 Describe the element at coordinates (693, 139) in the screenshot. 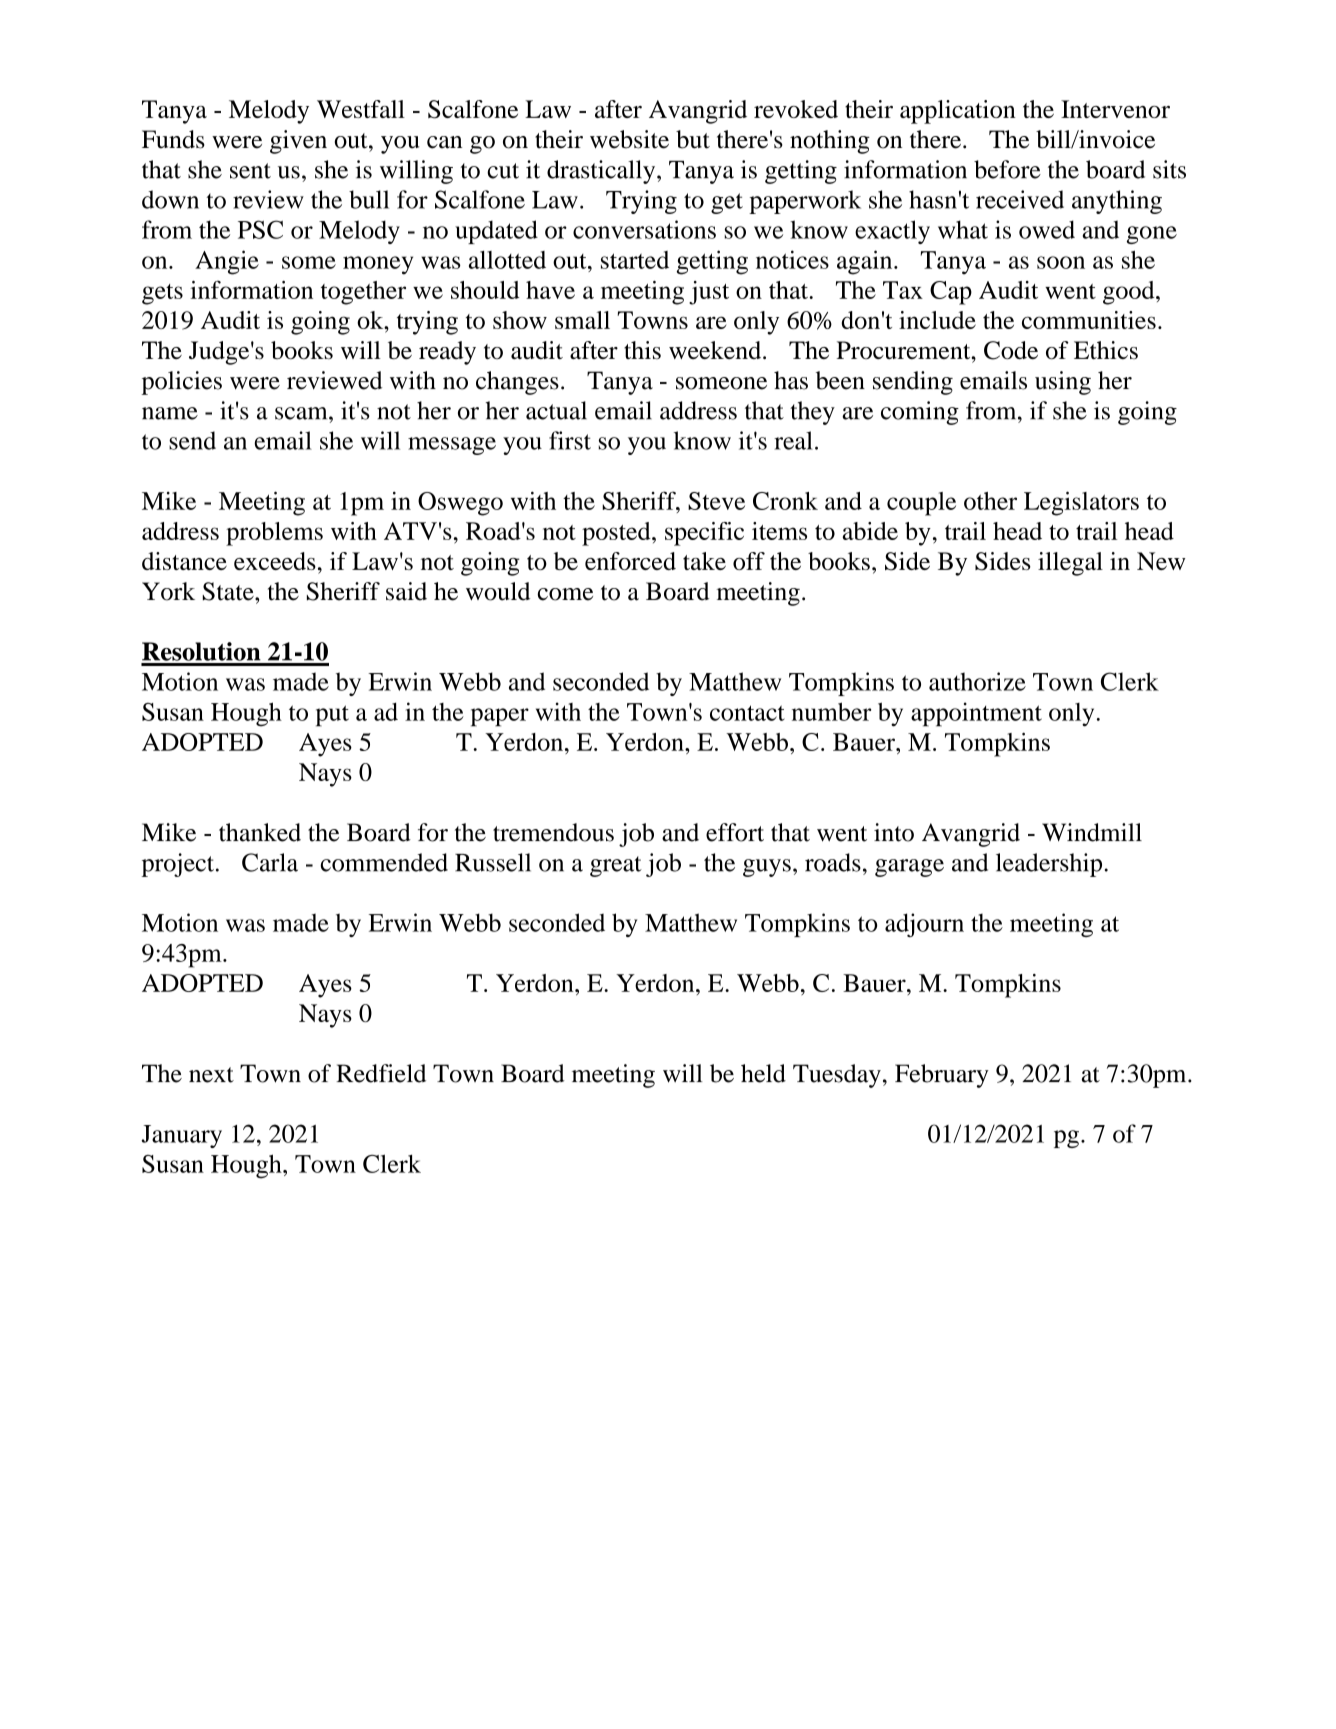

I see `but` at that location.
